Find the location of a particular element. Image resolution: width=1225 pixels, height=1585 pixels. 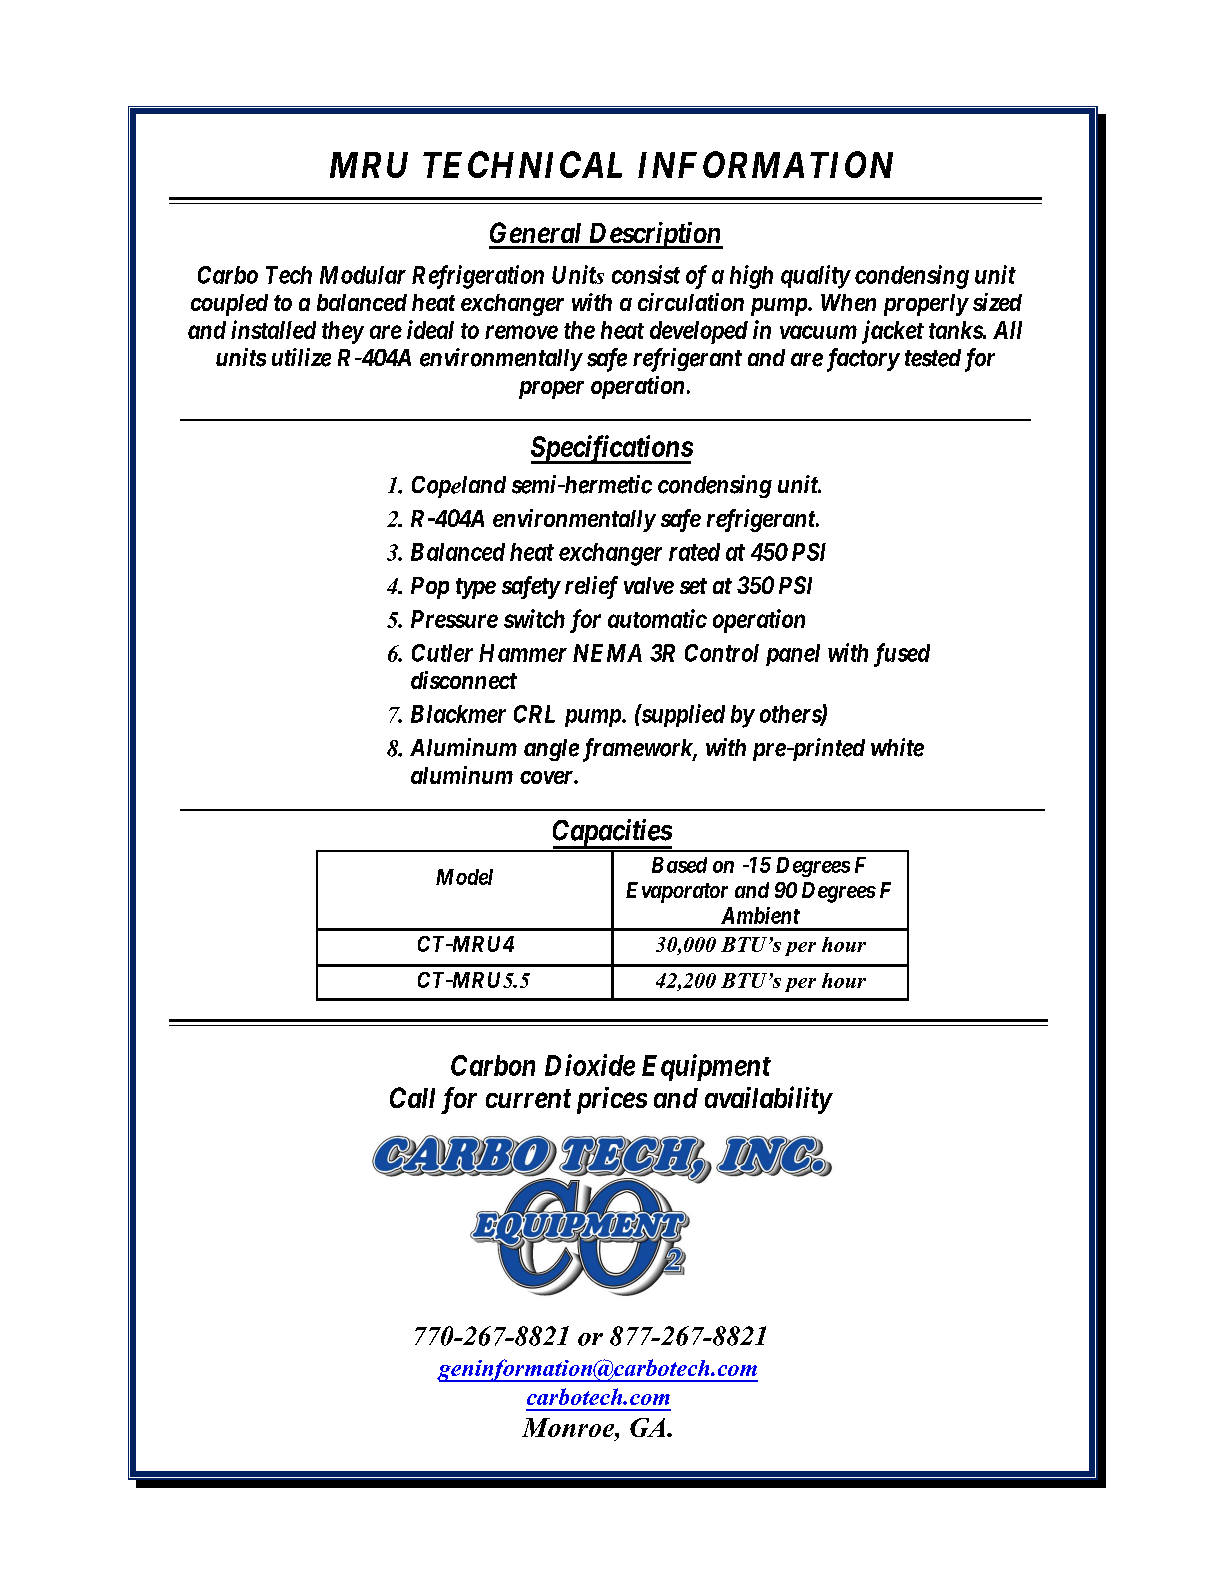

When is located at coordinates (848, 302).
